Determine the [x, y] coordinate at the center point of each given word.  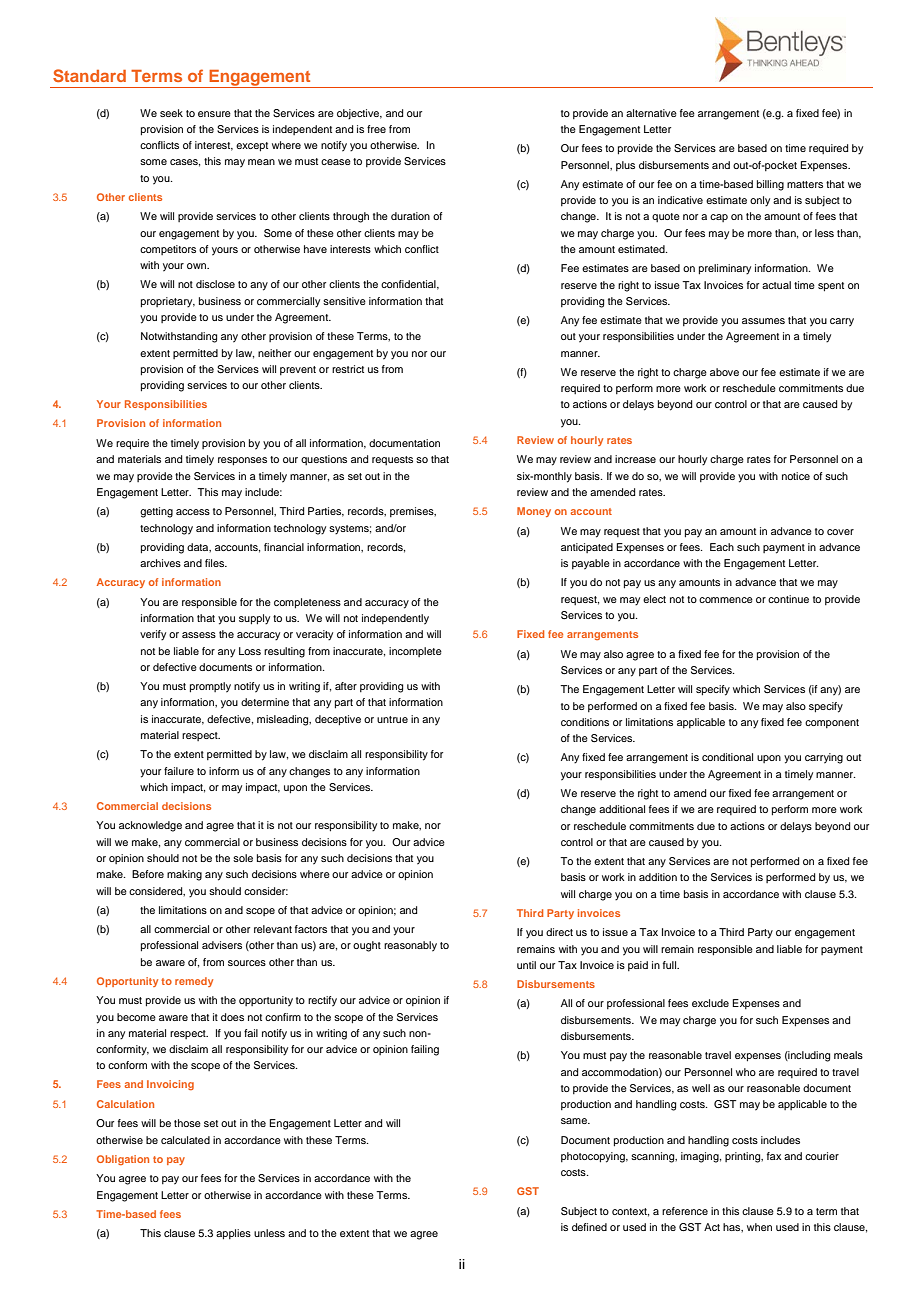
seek [171, 113]
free [376, 129]
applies [233, 1234]
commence [726, 600]
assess [199, 635]
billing [770, 185]
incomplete [415, 652]
